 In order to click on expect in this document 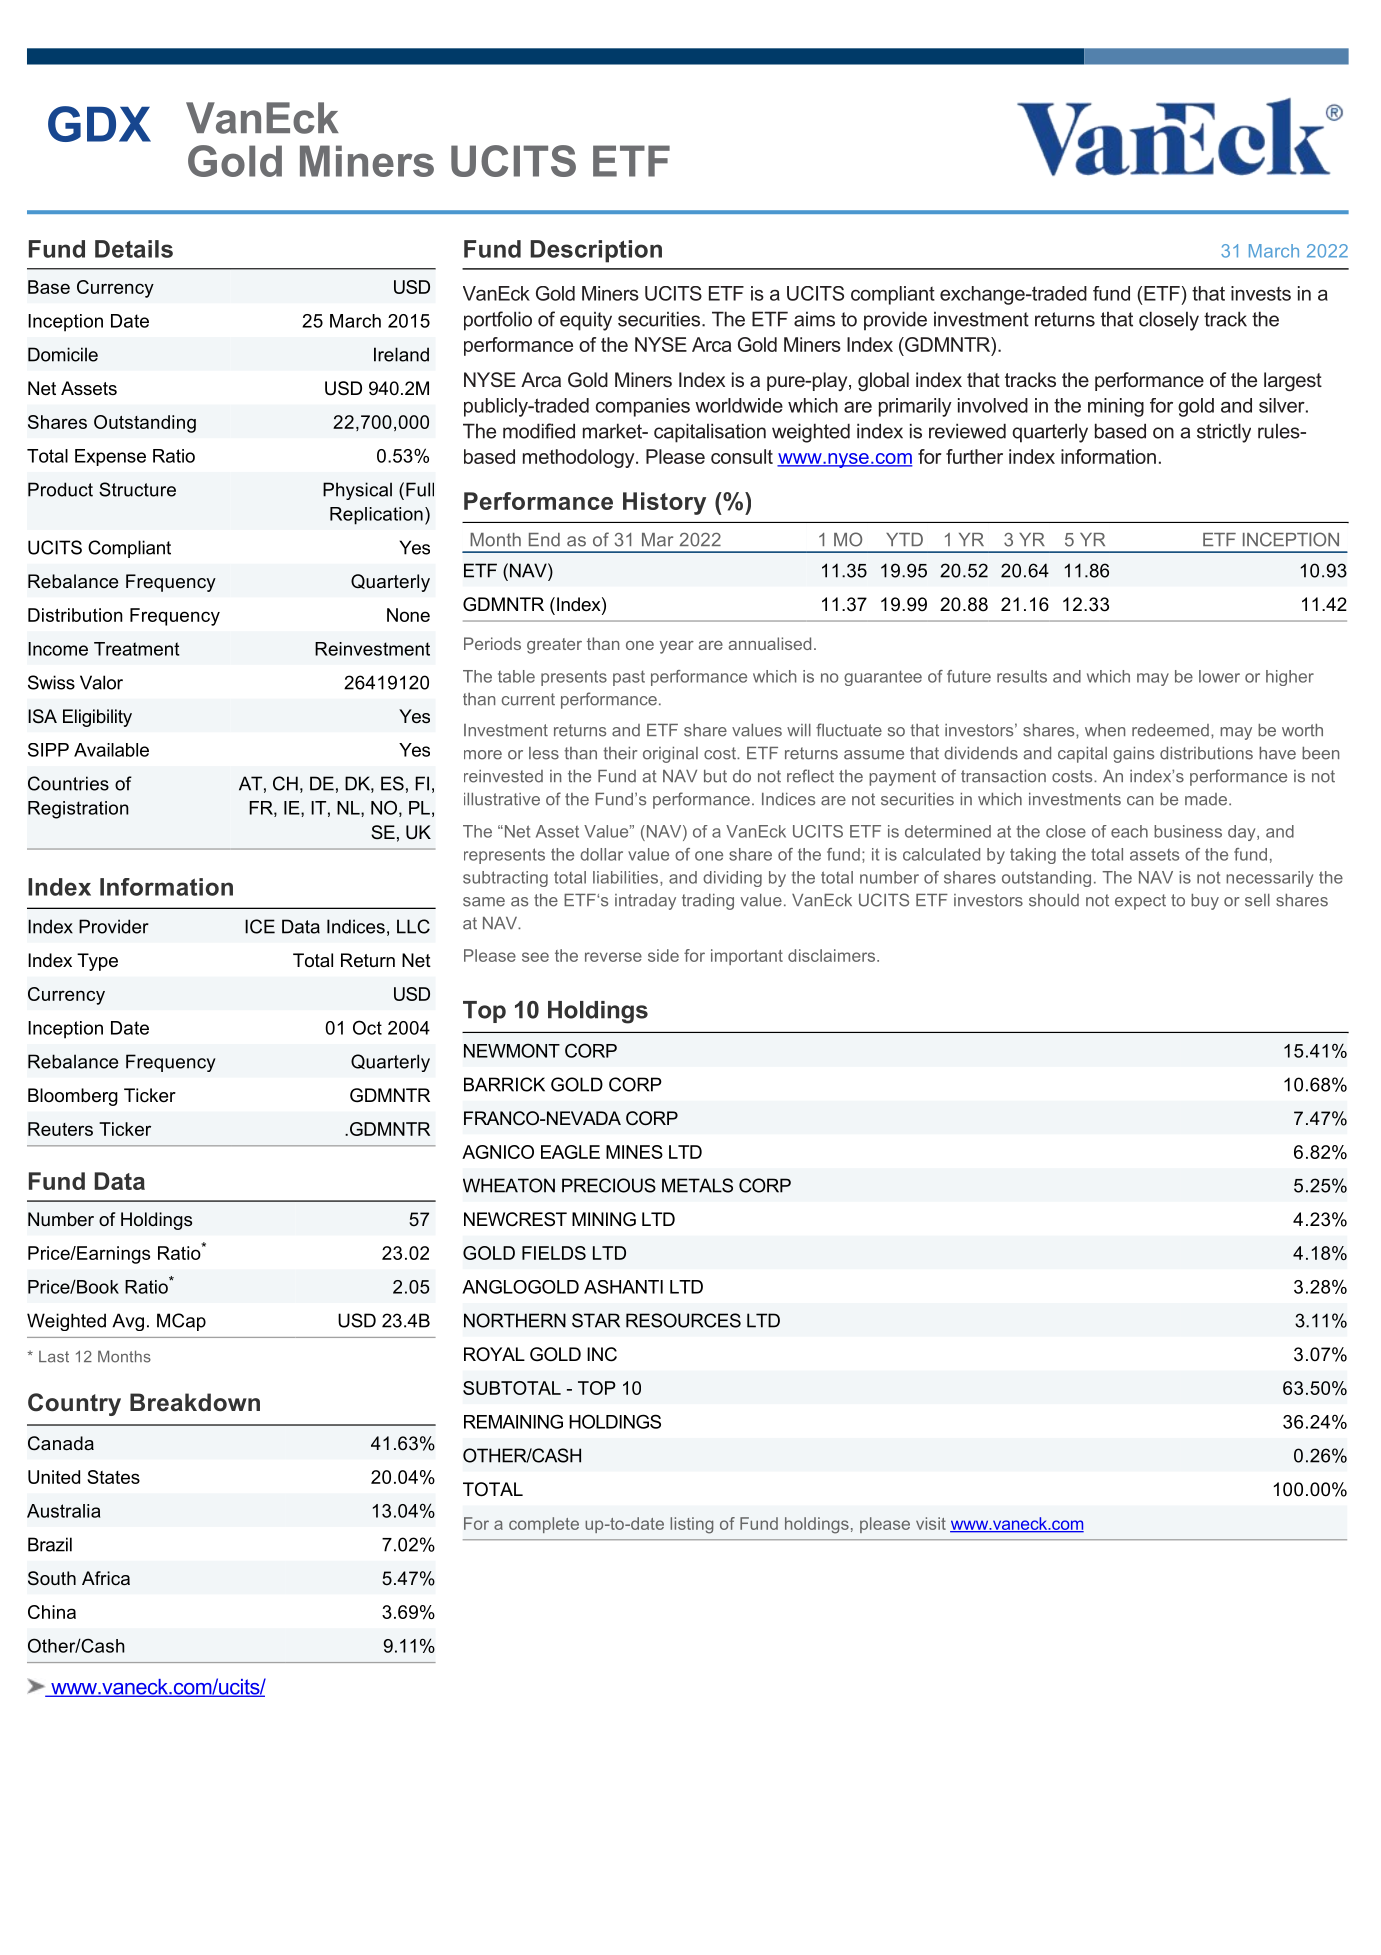, I will do `click(1140, 902)`.
